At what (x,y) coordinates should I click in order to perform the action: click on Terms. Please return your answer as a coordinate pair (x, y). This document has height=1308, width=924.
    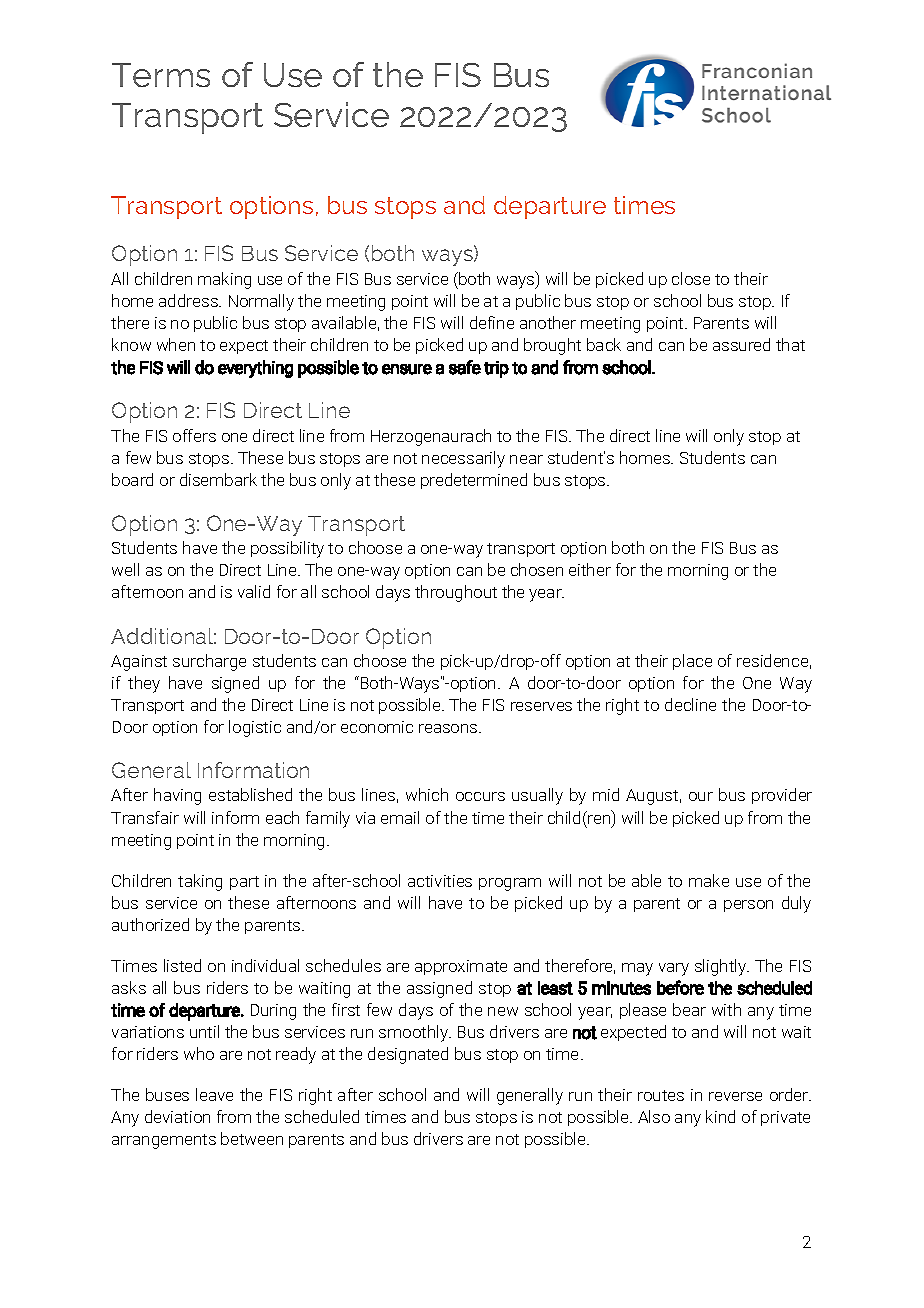
    Looking at the image, I should click on (161, 75).
